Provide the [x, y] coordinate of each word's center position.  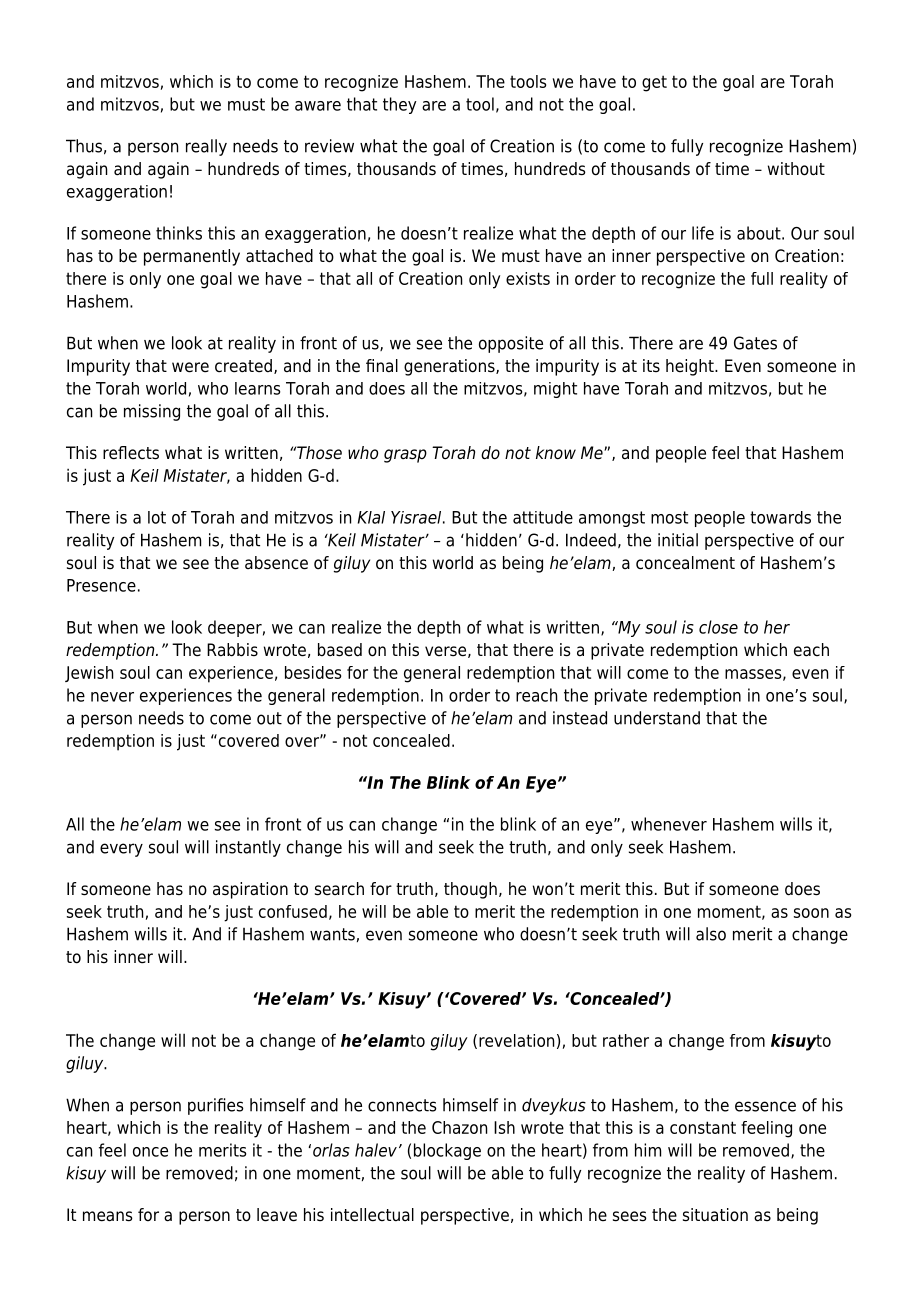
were [190, 367]
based [340, 650]
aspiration [250, 890]
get [654, 83]
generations [450, 367]
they [400, 105]
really [206, 147]
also [711, 934]
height [691, 367]
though [470, 890]
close [718, 627]
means [108, 1216]
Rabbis [232, 650]
